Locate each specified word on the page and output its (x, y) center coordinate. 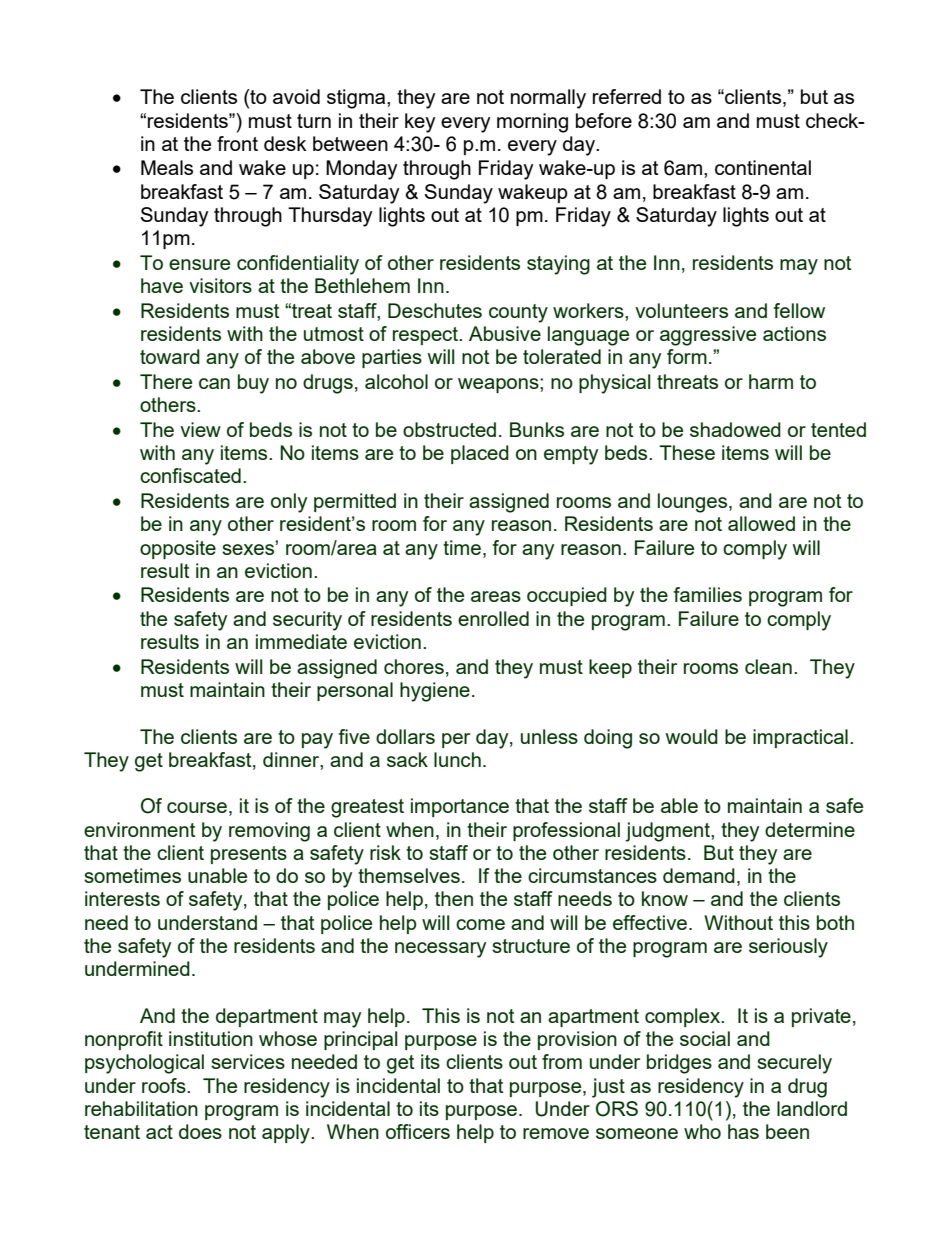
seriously (788, 948)
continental (763, 167)
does (200, 1131)
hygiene (435, 692)
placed (480, 454)
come (480, 924)
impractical (800, 738)
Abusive (505, 333)
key (420, 123)
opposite (178, 549)
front (237, 143)
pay (317, 741)
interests (122, 898)
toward (170, 356)
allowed (761, 523)
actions (794, 333)
